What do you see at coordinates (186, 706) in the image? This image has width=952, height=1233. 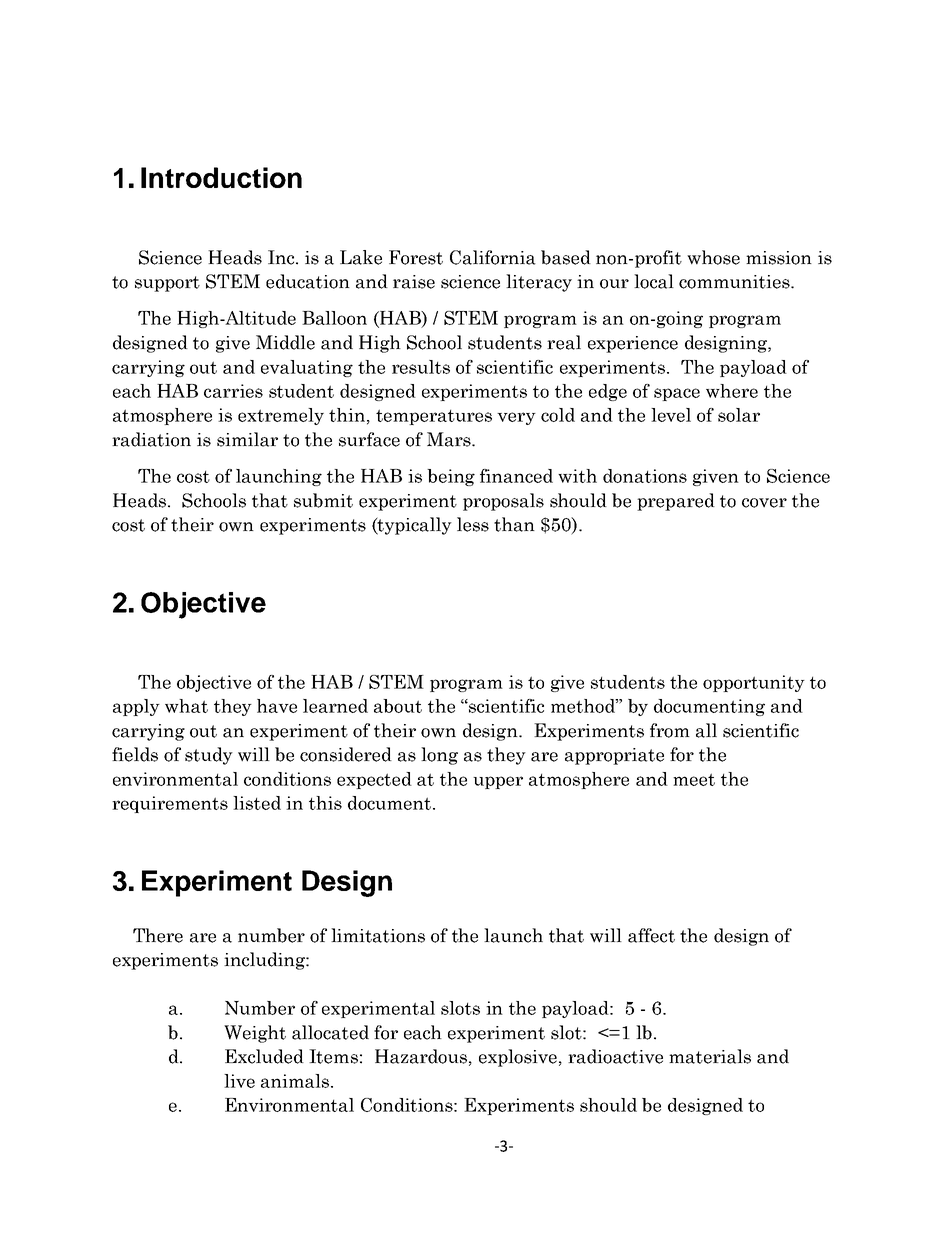 I see `what` at bounding box center [186, 706].
